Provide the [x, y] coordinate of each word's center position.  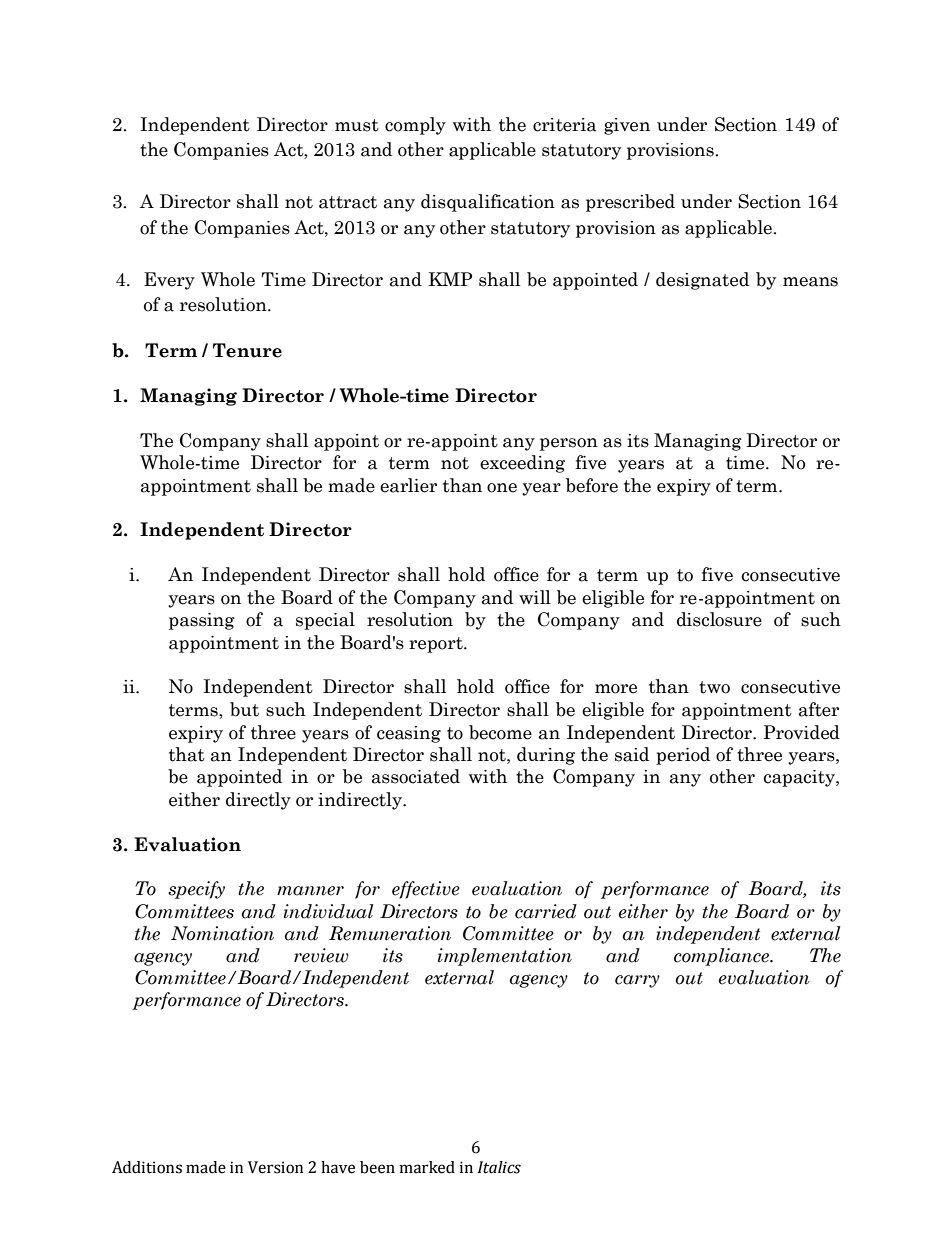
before [592, 485]
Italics [499, 1167]
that [187, 754]
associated [416, 776]
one [502, 488]
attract [348, 202]
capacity [800, 778]
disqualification [488, 203]
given [627, 126]
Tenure [247, 350]
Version [275, 1167]
